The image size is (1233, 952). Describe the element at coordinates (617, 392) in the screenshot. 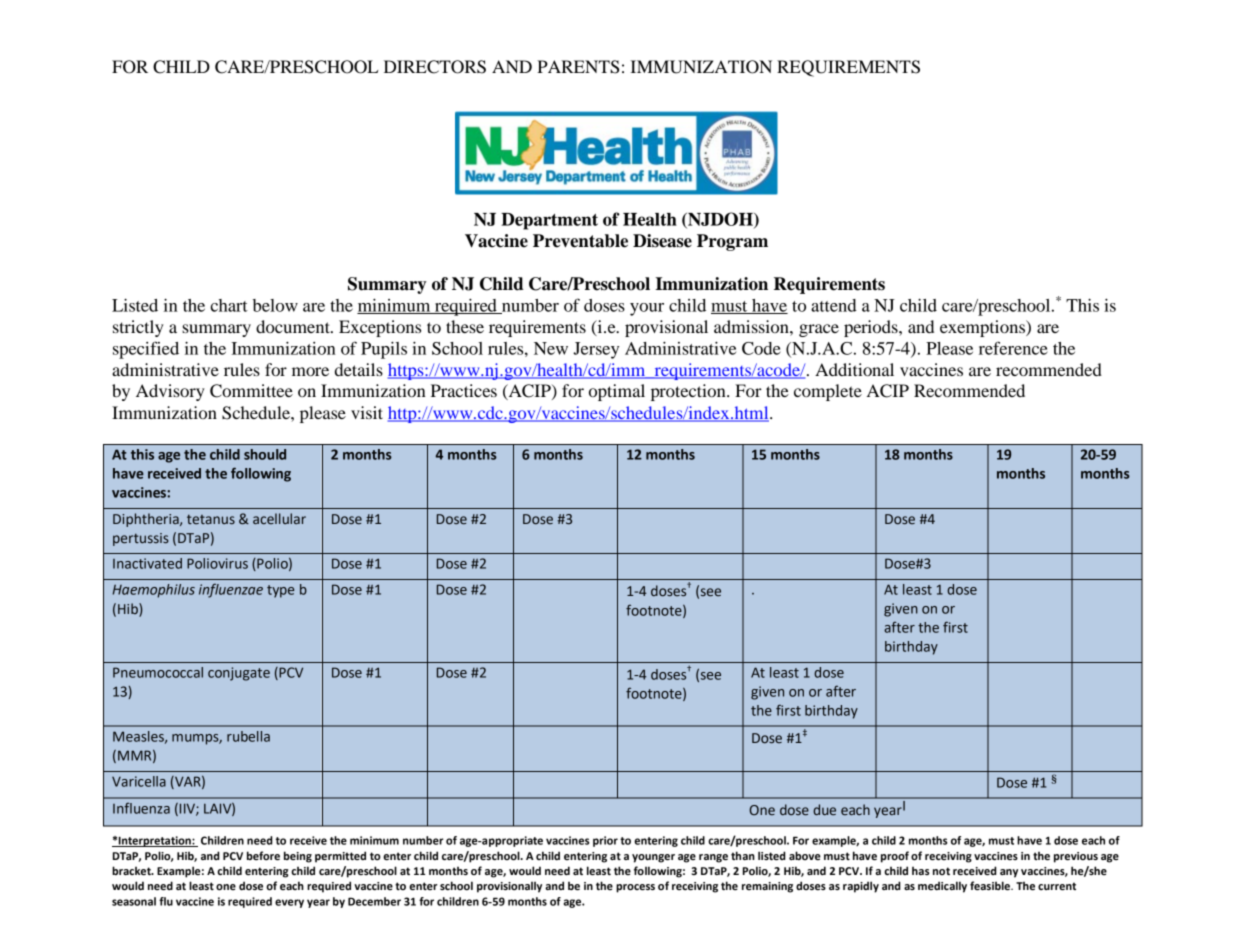

I see `optimal` at that location.
